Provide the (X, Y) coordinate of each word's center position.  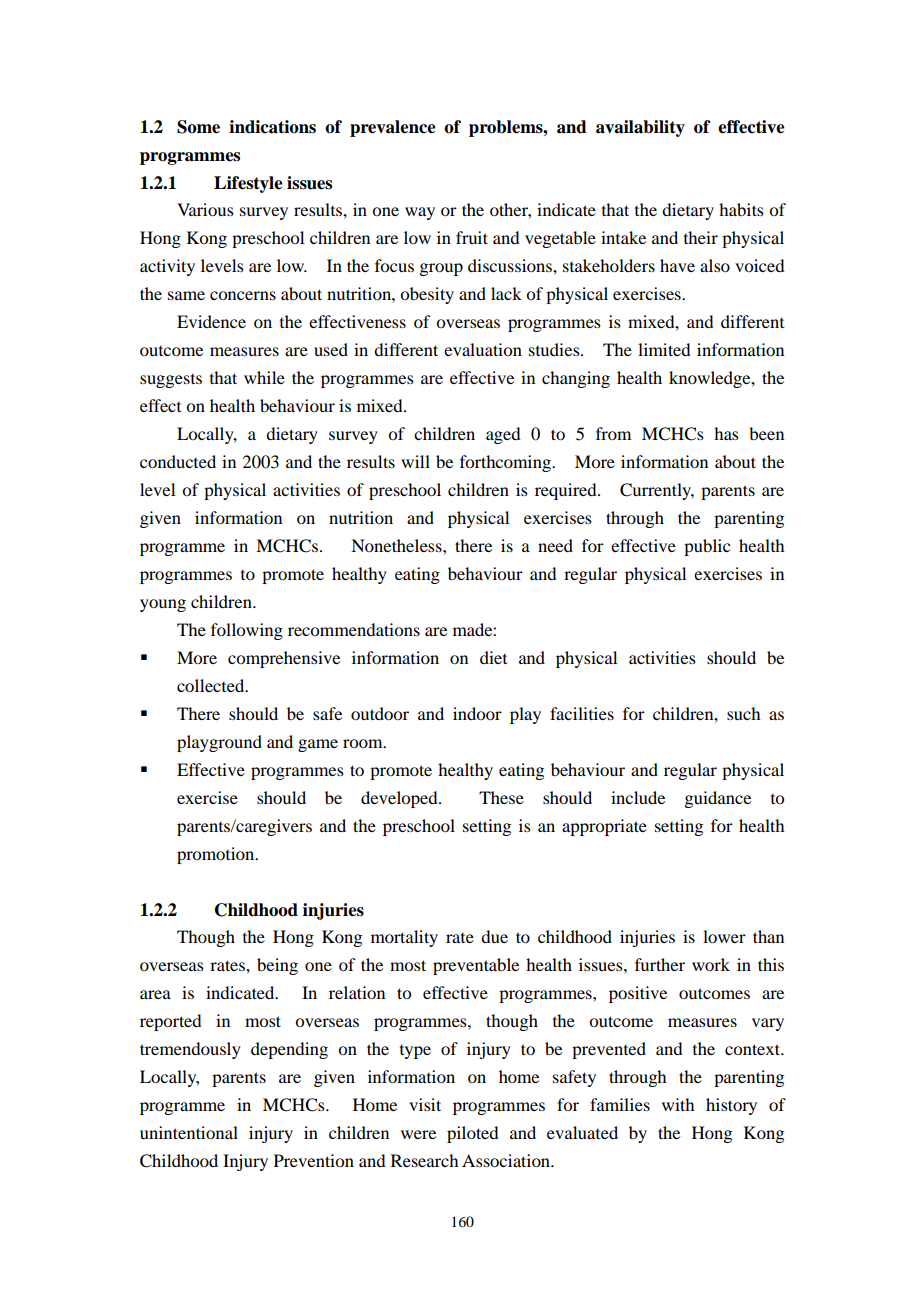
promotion (217, 855)
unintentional (189, 1132)
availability (640, 128)
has (726, 433)
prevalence (393, 128)
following (247, 631)
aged (503, 435)
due (494, 936)
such (743, 713)
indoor (477, 713)
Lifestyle (248, 184)
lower (724, 936)
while (264, 377)
